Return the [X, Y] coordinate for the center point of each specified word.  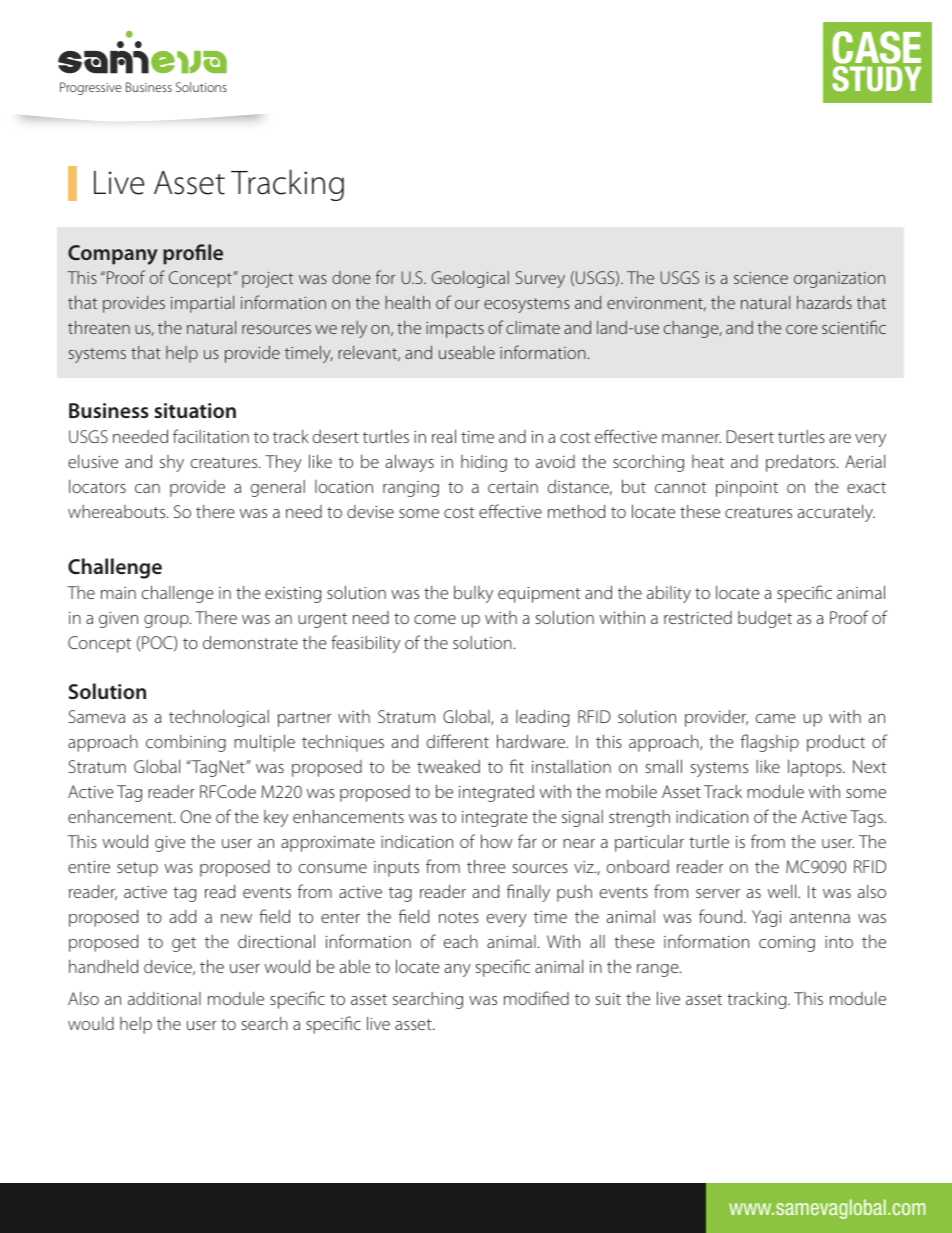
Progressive [90, 88]
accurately [836, 513]
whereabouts [118, 511]
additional [164, 998]
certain [513, 487]
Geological [470, 279]
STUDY [876, 79]
